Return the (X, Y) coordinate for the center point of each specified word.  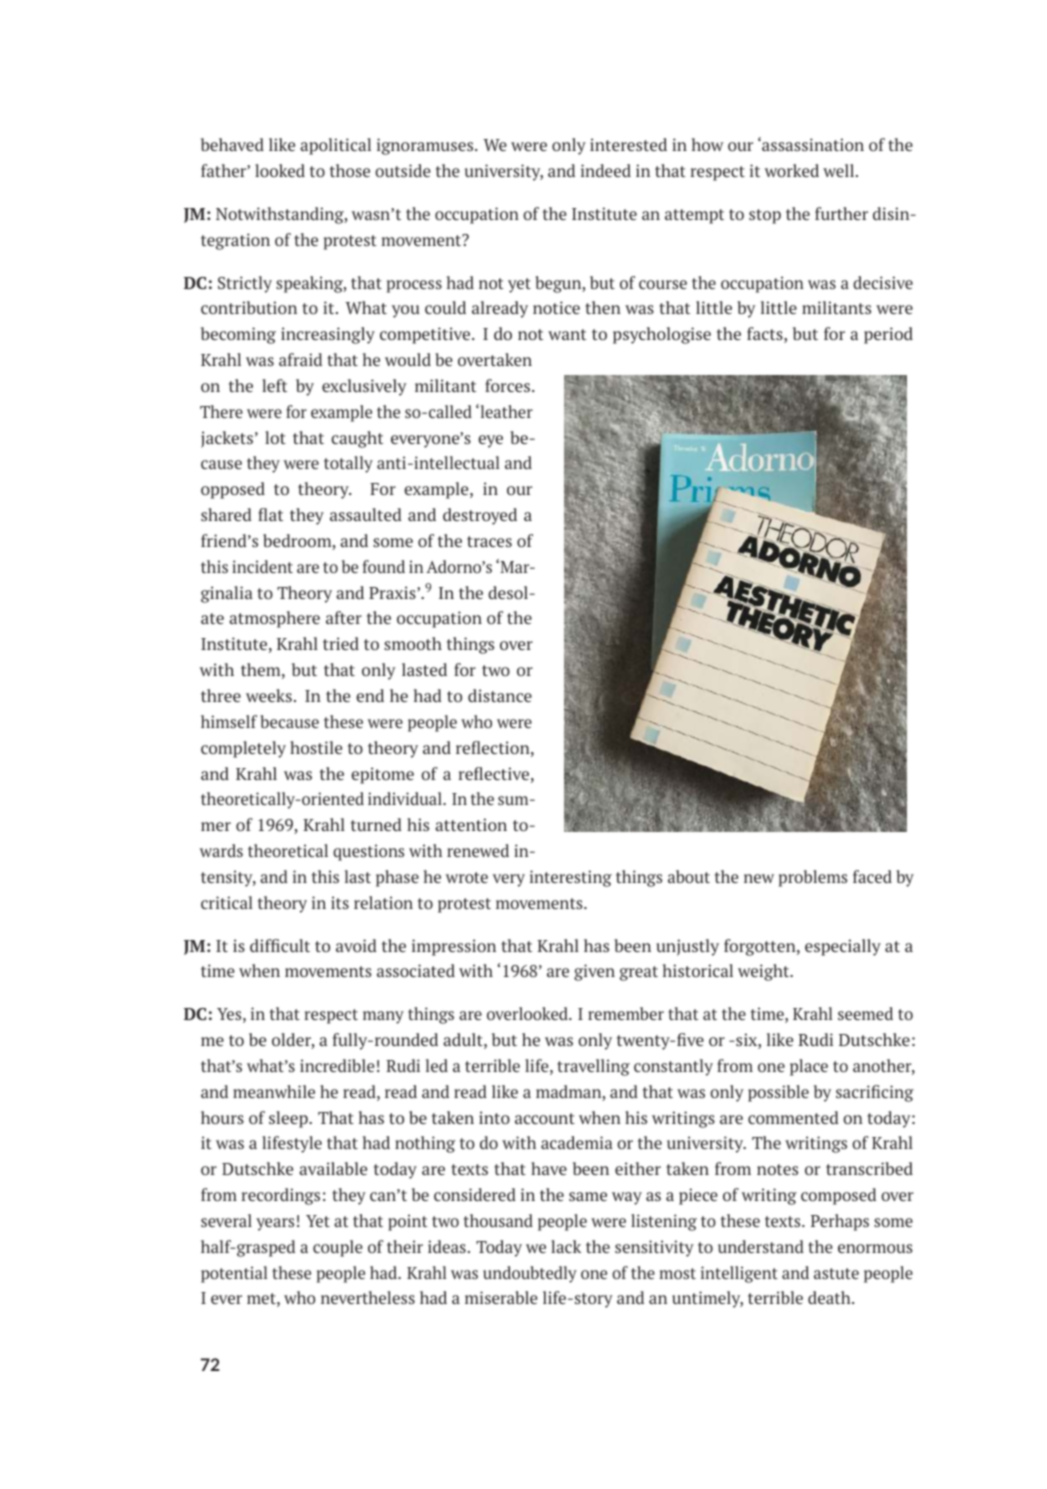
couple (338, 1248)
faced (872, 876)
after (344, 617)
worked (792, 170)
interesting (571, 878)
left (274, 385)
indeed (606, 170)
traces (489, 541)
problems (813, 878)
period (888, 335)
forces (507, 385)
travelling (593, 1067)
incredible (337, 1065)
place (809, 1067)
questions (368, 852)
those (350, 170)
